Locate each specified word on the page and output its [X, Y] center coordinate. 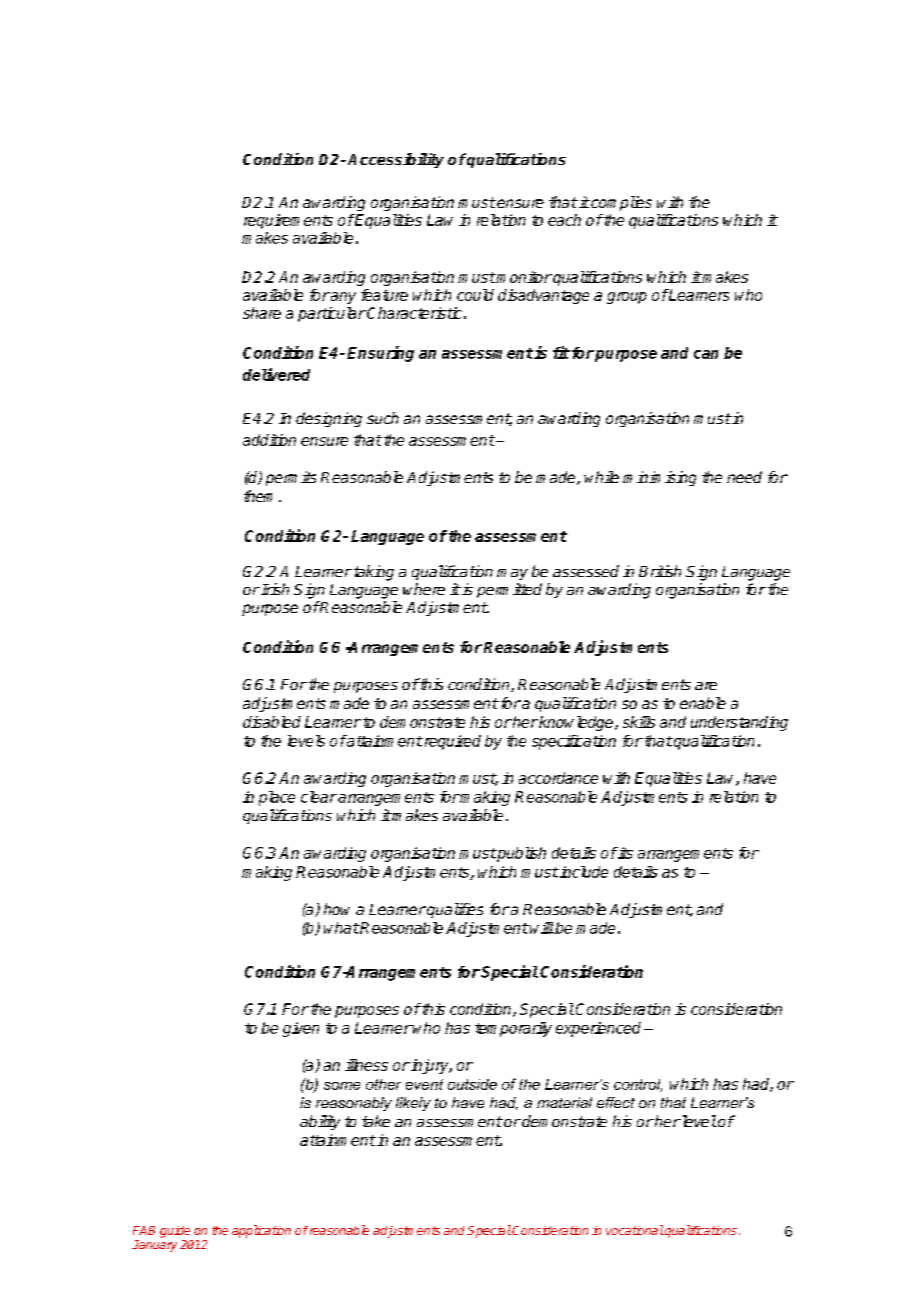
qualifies [454, 910]
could [475, 295]
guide [175, 1232]
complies [620, 203]
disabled [272, 722]
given [301, 1029]
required [451, 742]
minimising [659, 478]
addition [269, 440]
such [383, 418]
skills [639, 722]
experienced [598, 1029]
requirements [288, 221]
